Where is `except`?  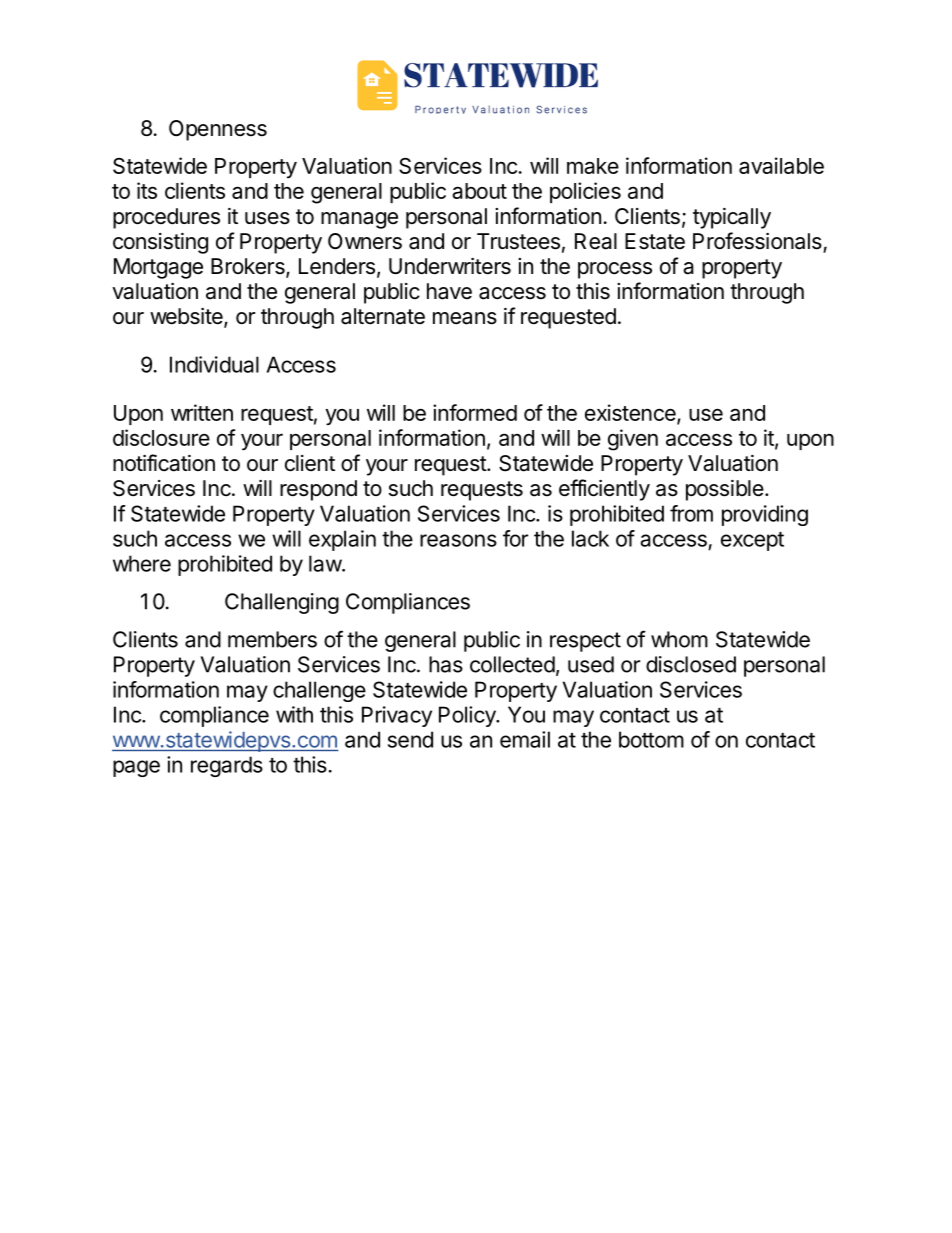 except is located at coordinates (752, 541).
